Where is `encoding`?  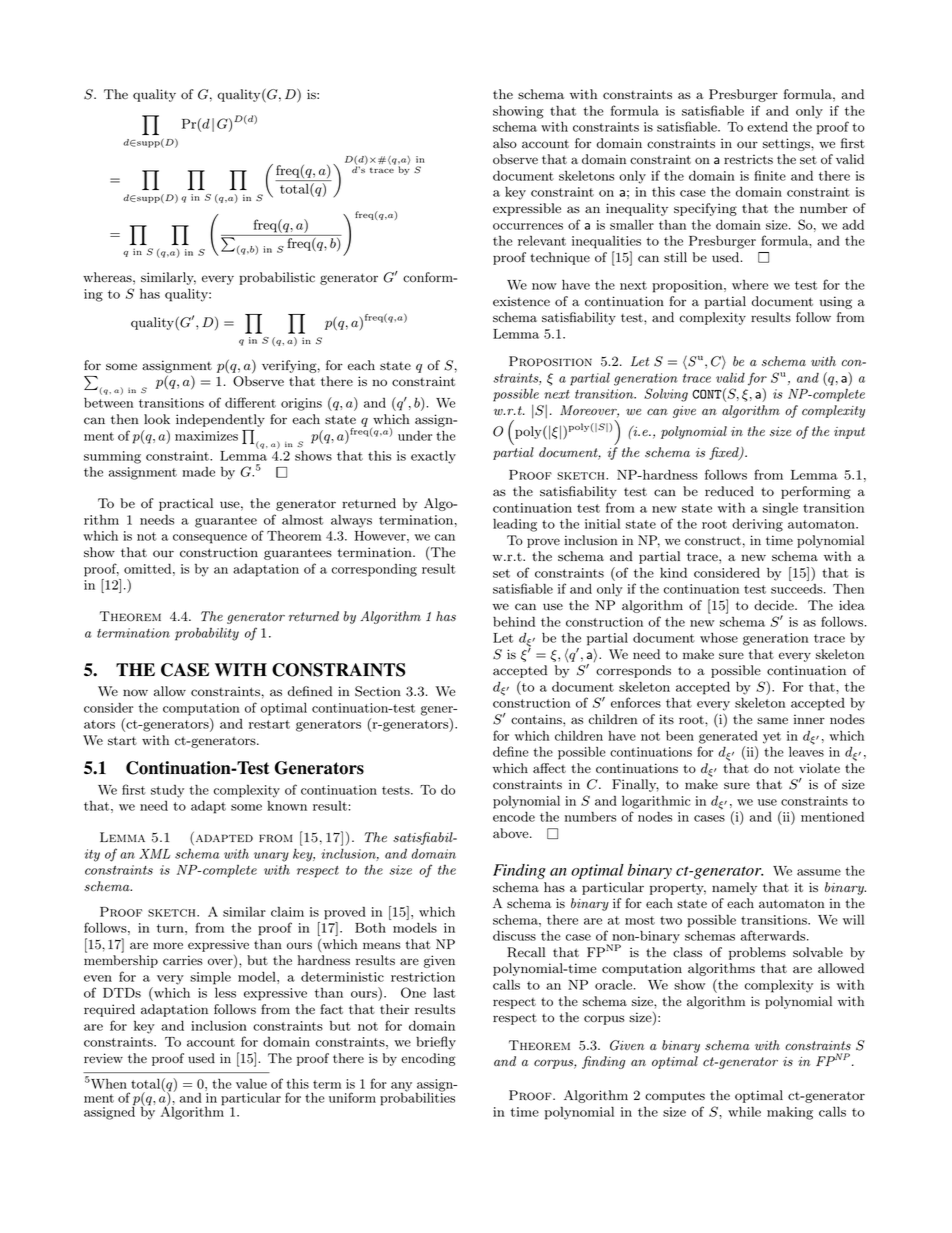
encoding is located at coordinates (428, 1059).
